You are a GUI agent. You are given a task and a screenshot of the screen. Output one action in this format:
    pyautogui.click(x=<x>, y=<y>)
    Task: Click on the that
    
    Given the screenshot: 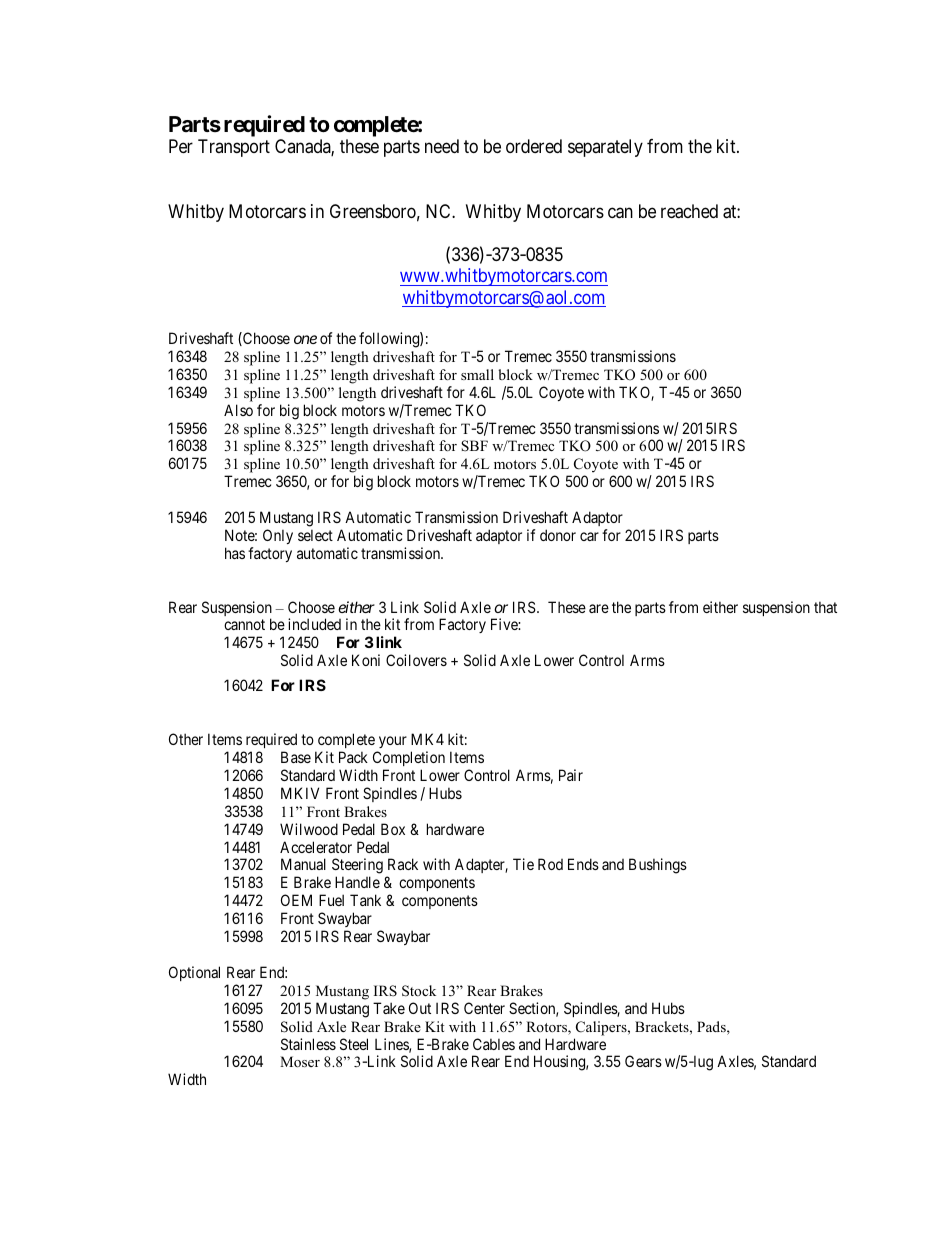 What is the action you would take?
    pyautogui.click(x=825, y=607)
